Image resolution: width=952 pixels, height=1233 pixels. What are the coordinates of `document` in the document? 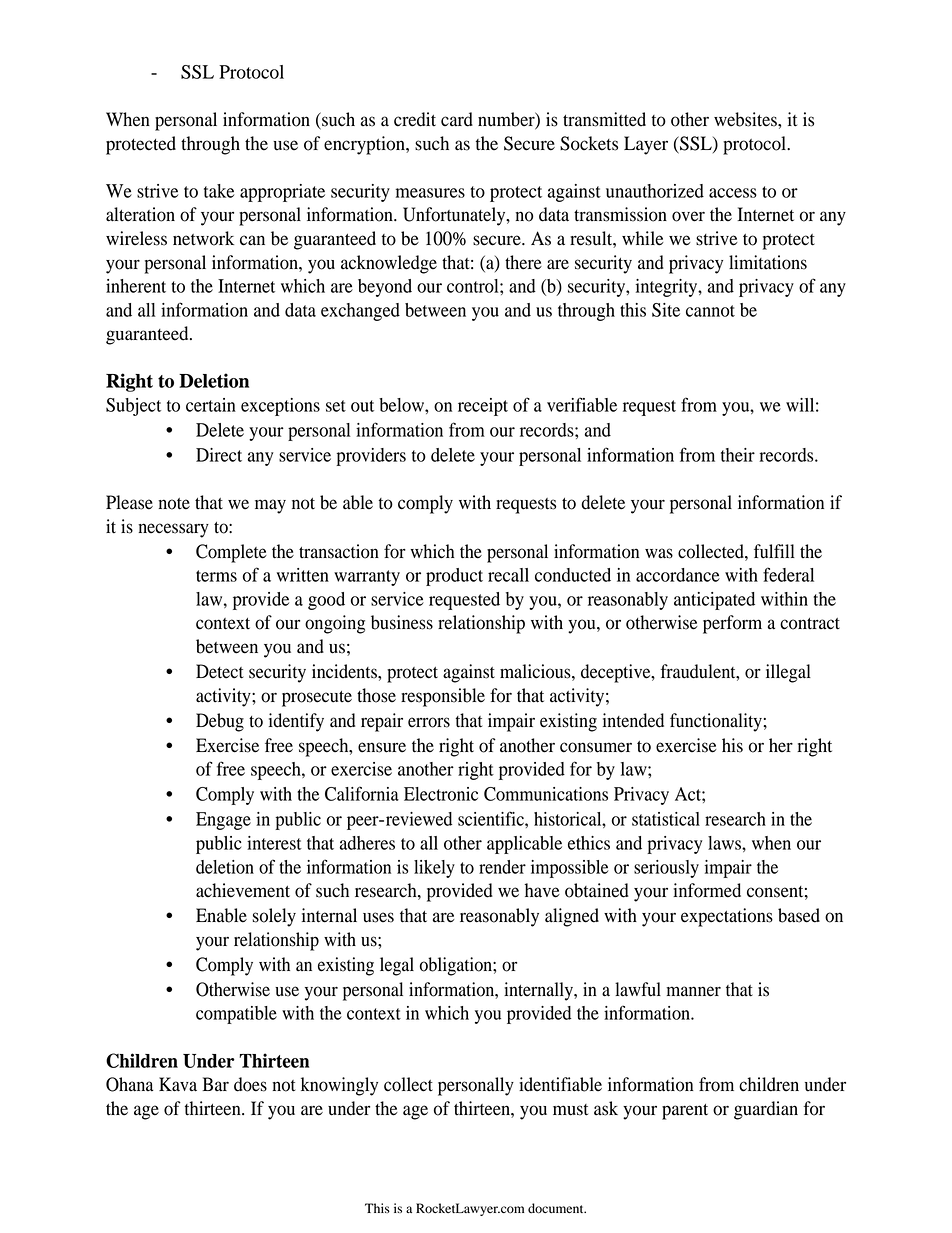 It's located at (557, 1208).
